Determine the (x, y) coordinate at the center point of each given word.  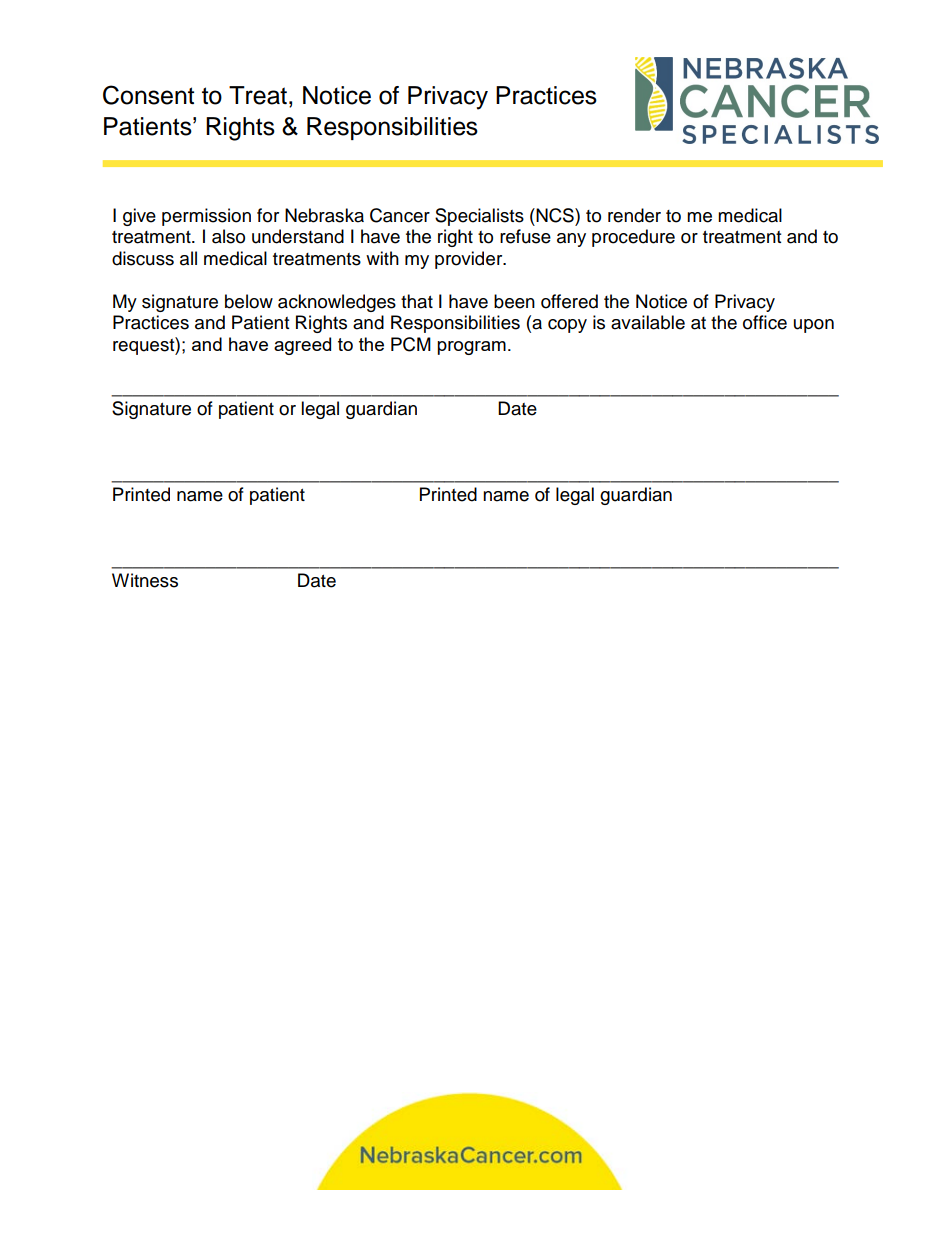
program (471, 348)
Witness (145, 580)
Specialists (479, 217)
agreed (302, 346)
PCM (411, 344)
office (765, 322)
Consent (148, 95)
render (634, 215)
